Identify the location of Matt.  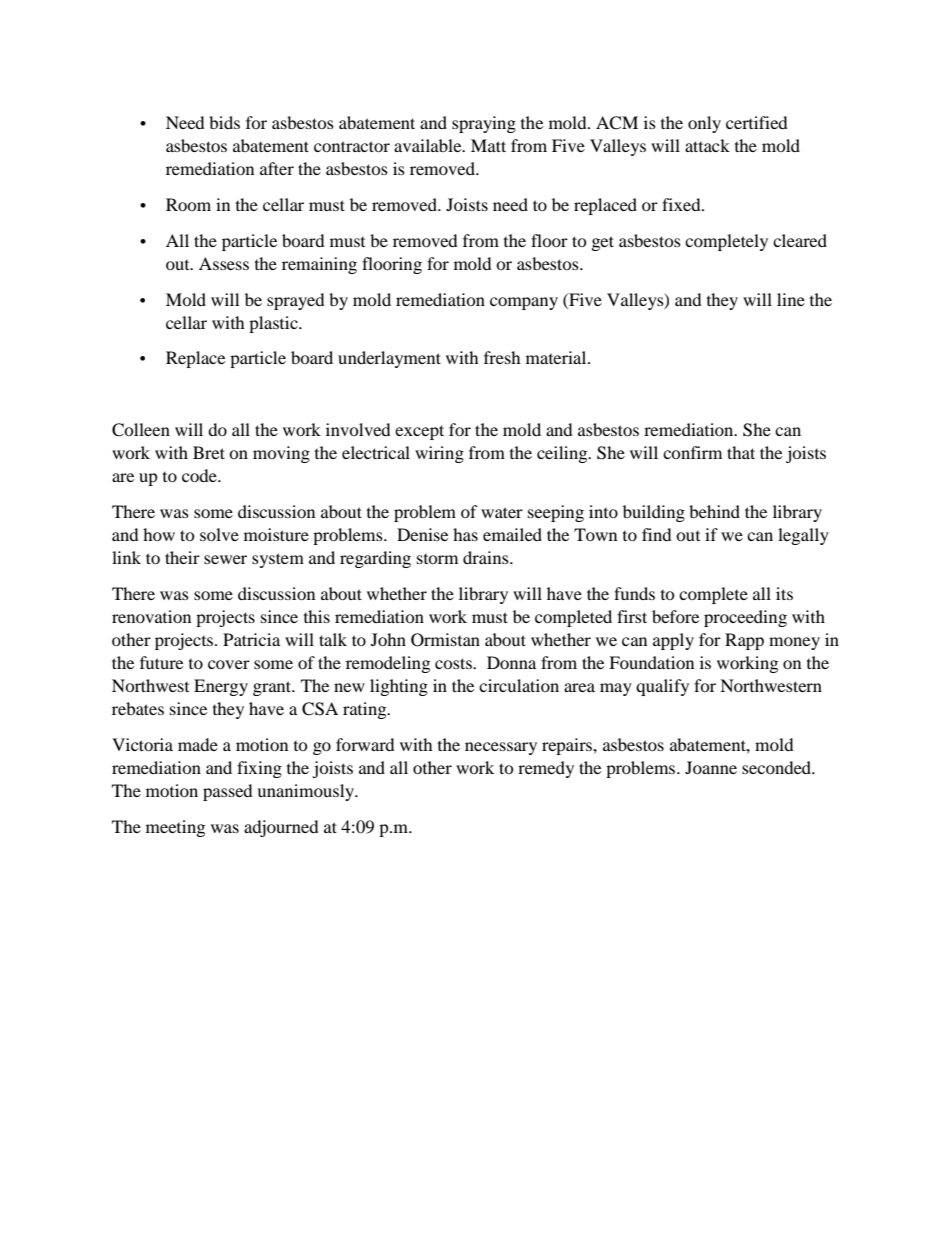
(488, 145).
